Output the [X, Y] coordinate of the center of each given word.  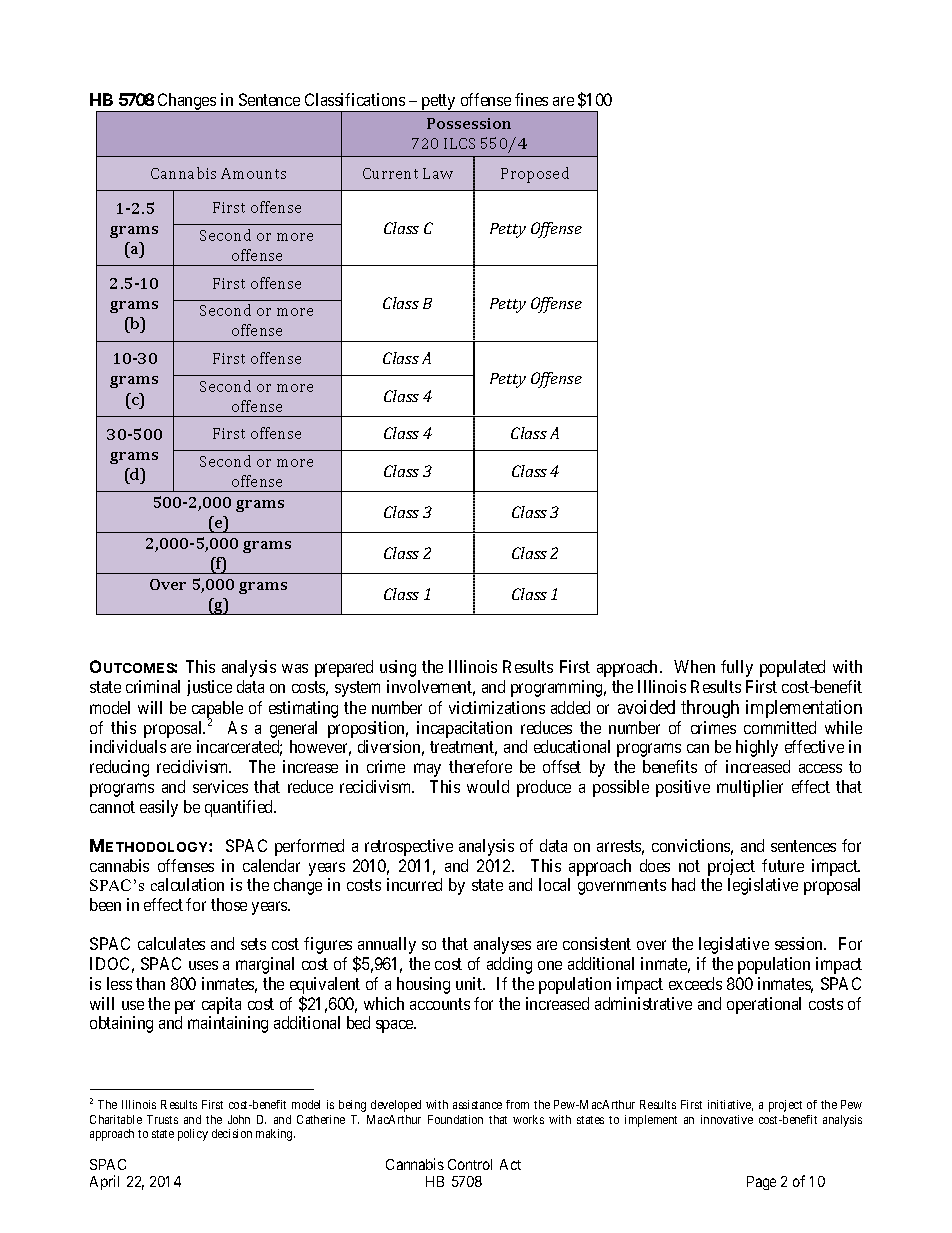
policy [193, 1135]
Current [390, 173]
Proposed [535, 175]
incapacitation [464, 729]
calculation [187, 884]
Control [470, 1164]
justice [209, 688]
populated [792, 668]
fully [737, 668]
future [783, 865]
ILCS [459, 143]
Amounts [253, 173]
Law [438, 173]
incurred [414, 884]
